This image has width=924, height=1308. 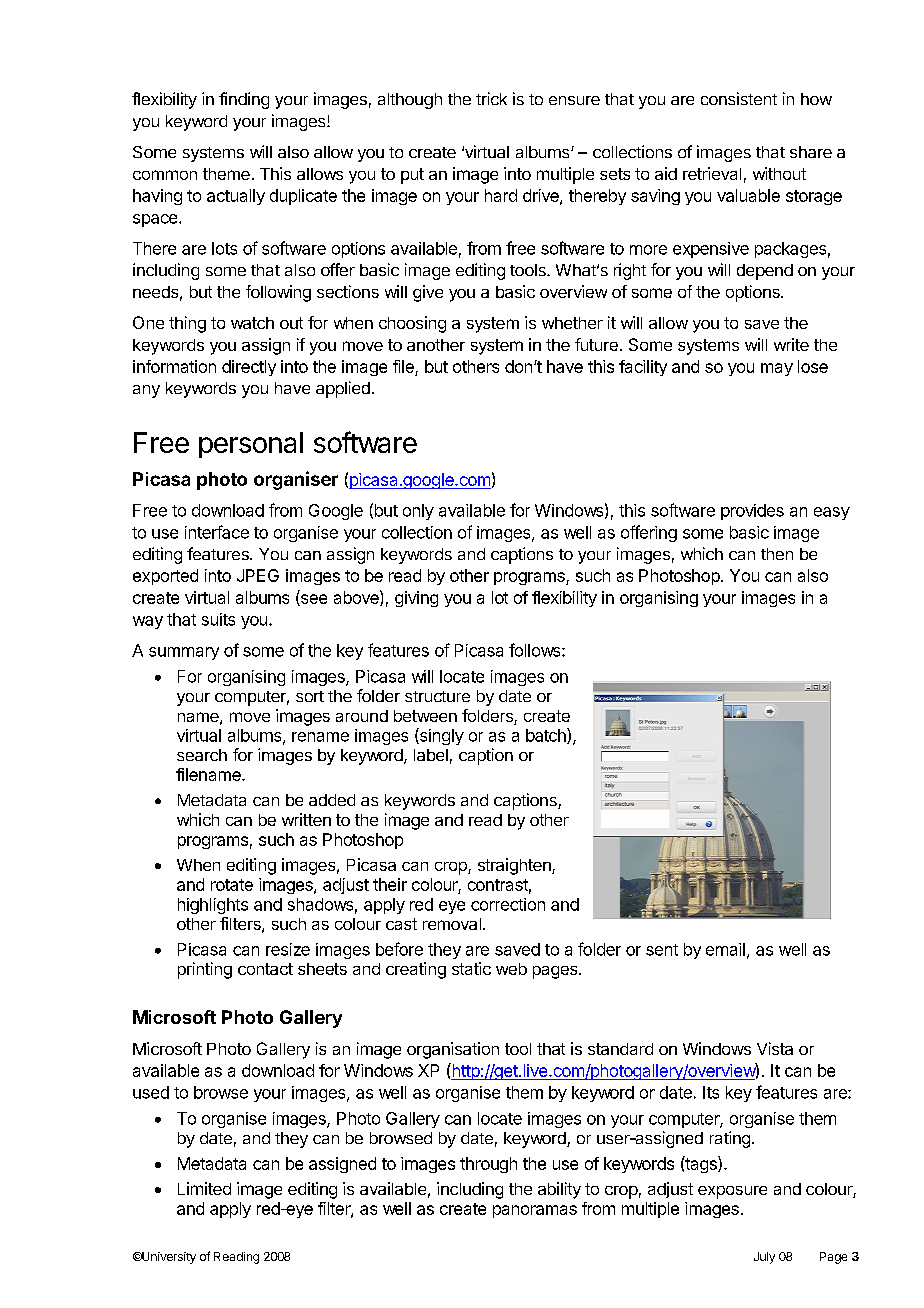 What do you see at coordinates (204, 1188) in the image?
I see `Limited` at bounding box center [204, 1188].
